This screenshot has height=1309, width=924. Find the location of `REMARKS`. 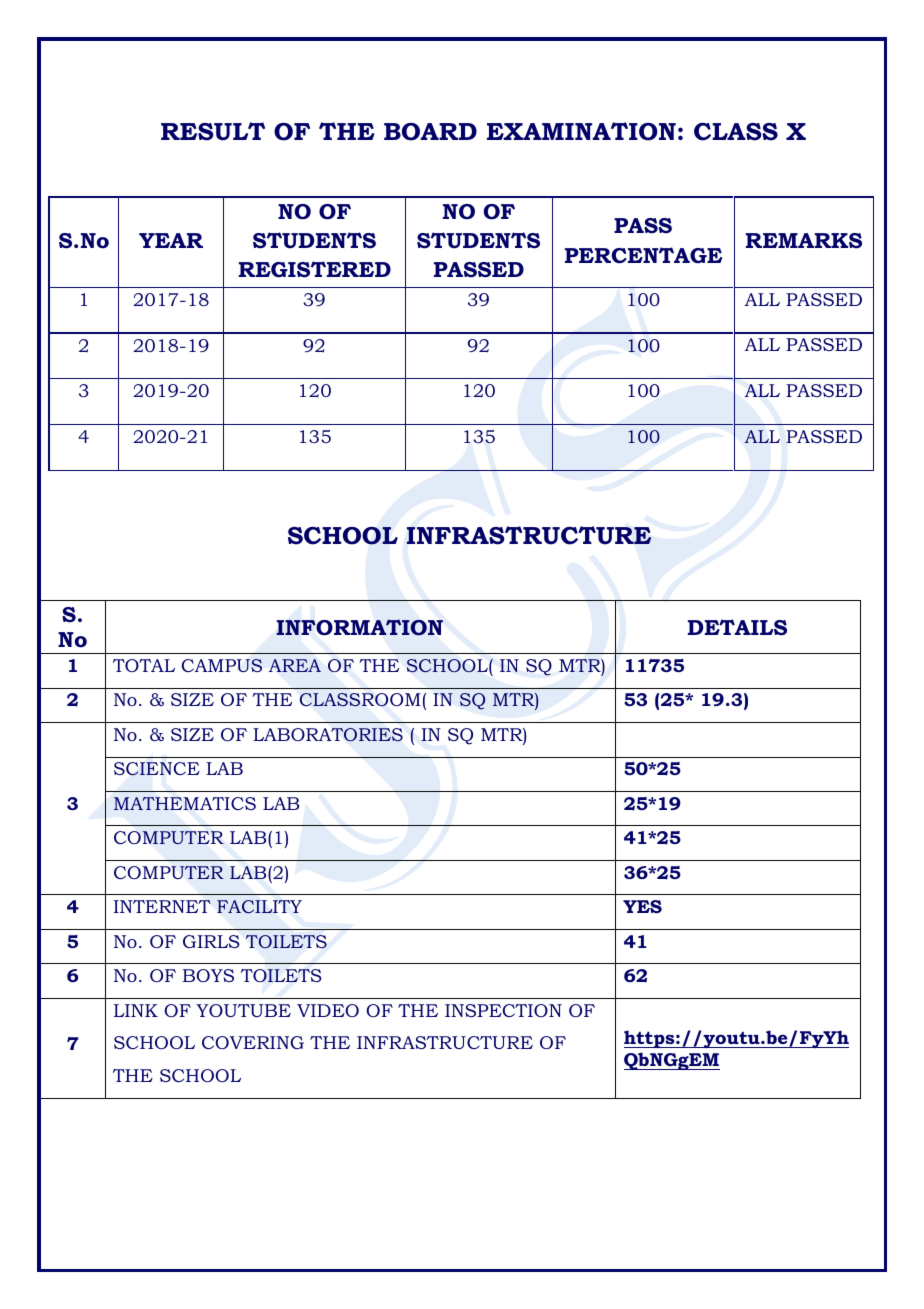

REMARKS is located at coordinates (804, 241).
